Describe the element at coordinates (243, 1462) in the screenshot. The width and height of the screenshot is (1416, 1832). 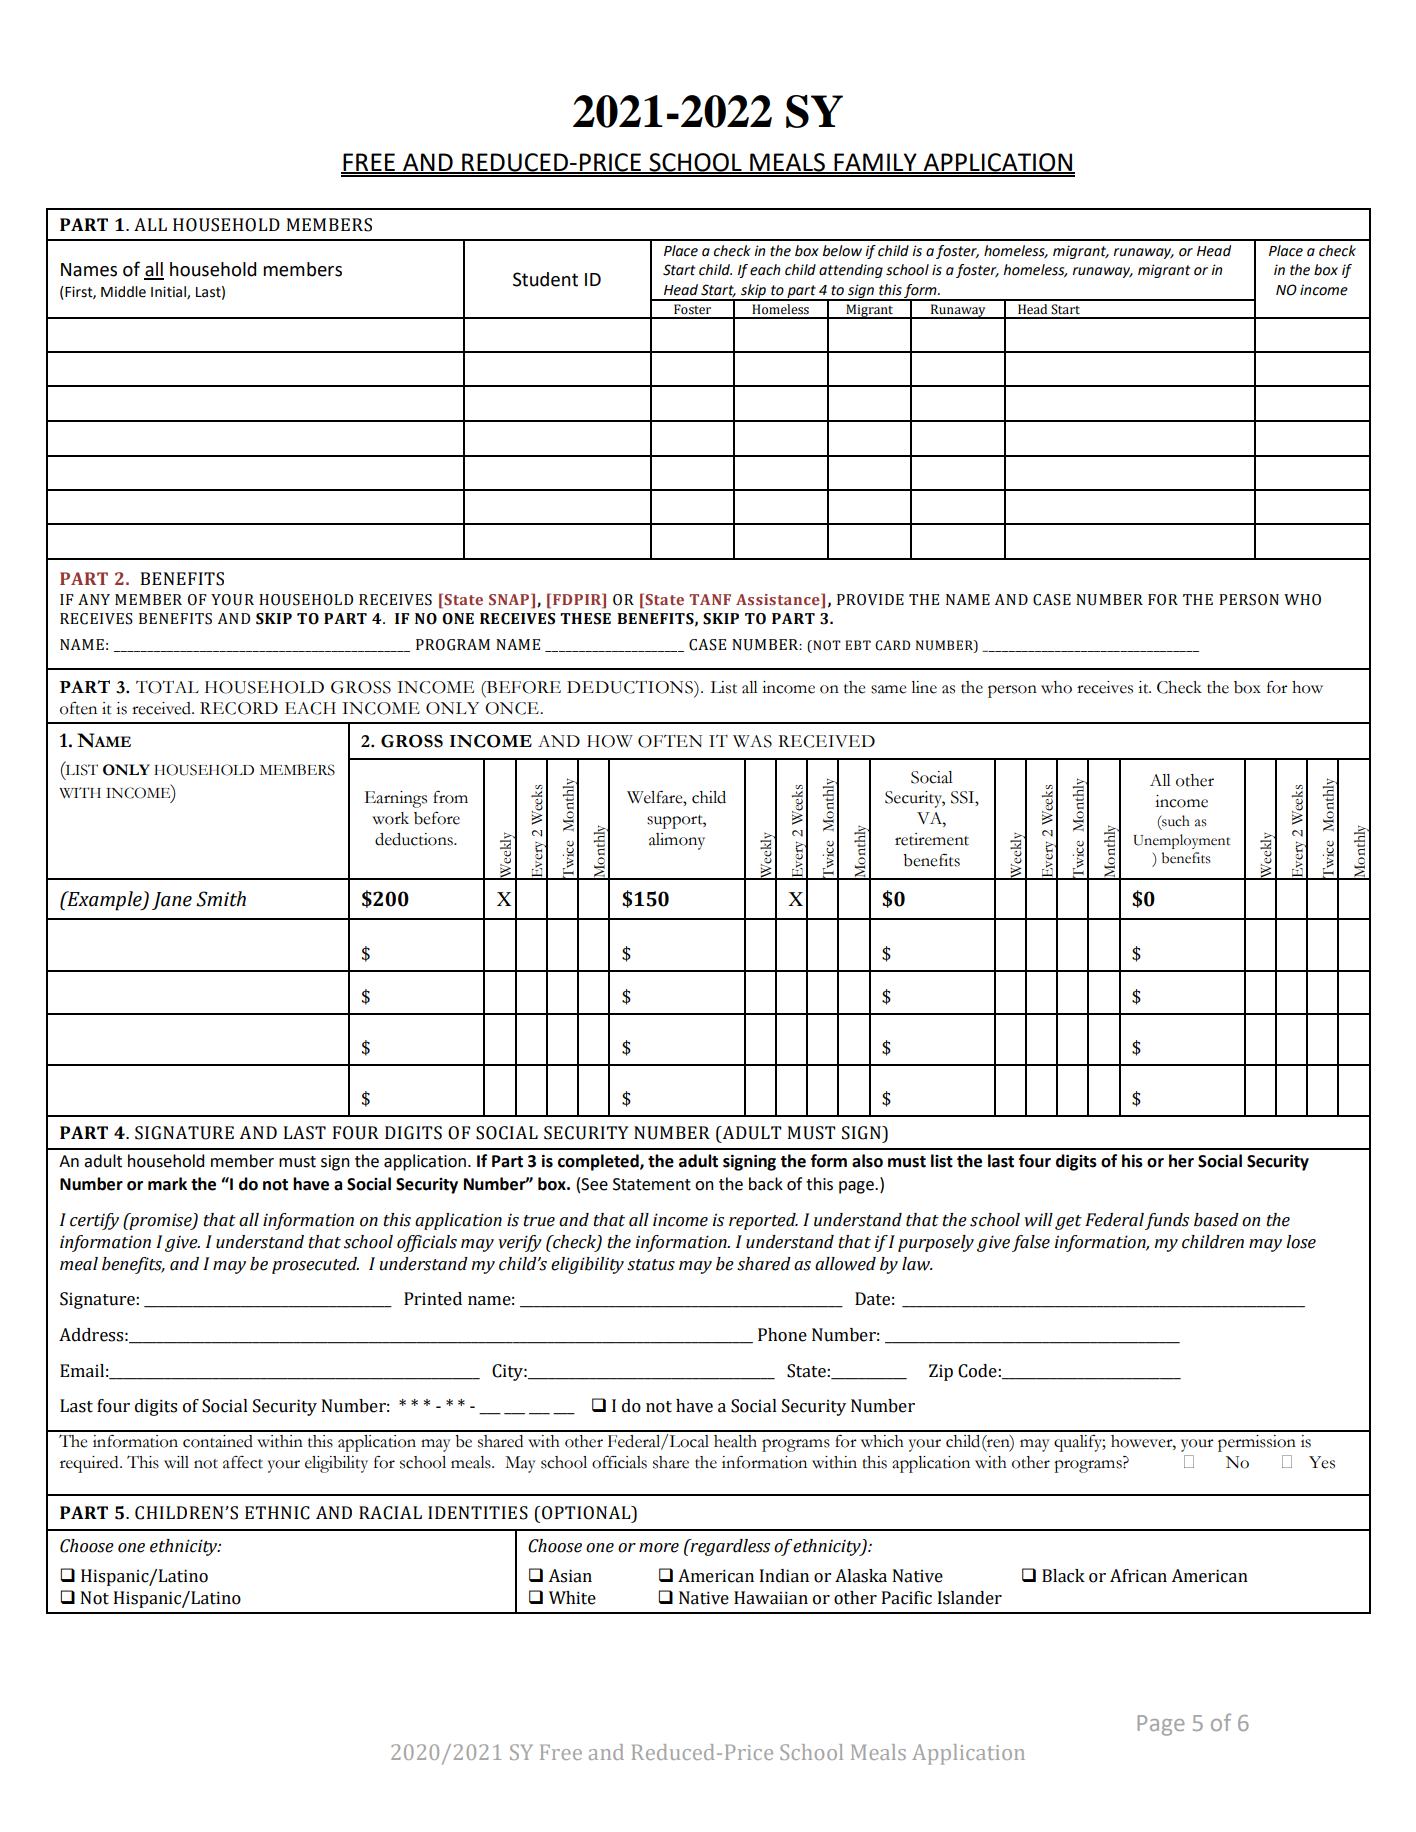
I see `affect` at that location.
